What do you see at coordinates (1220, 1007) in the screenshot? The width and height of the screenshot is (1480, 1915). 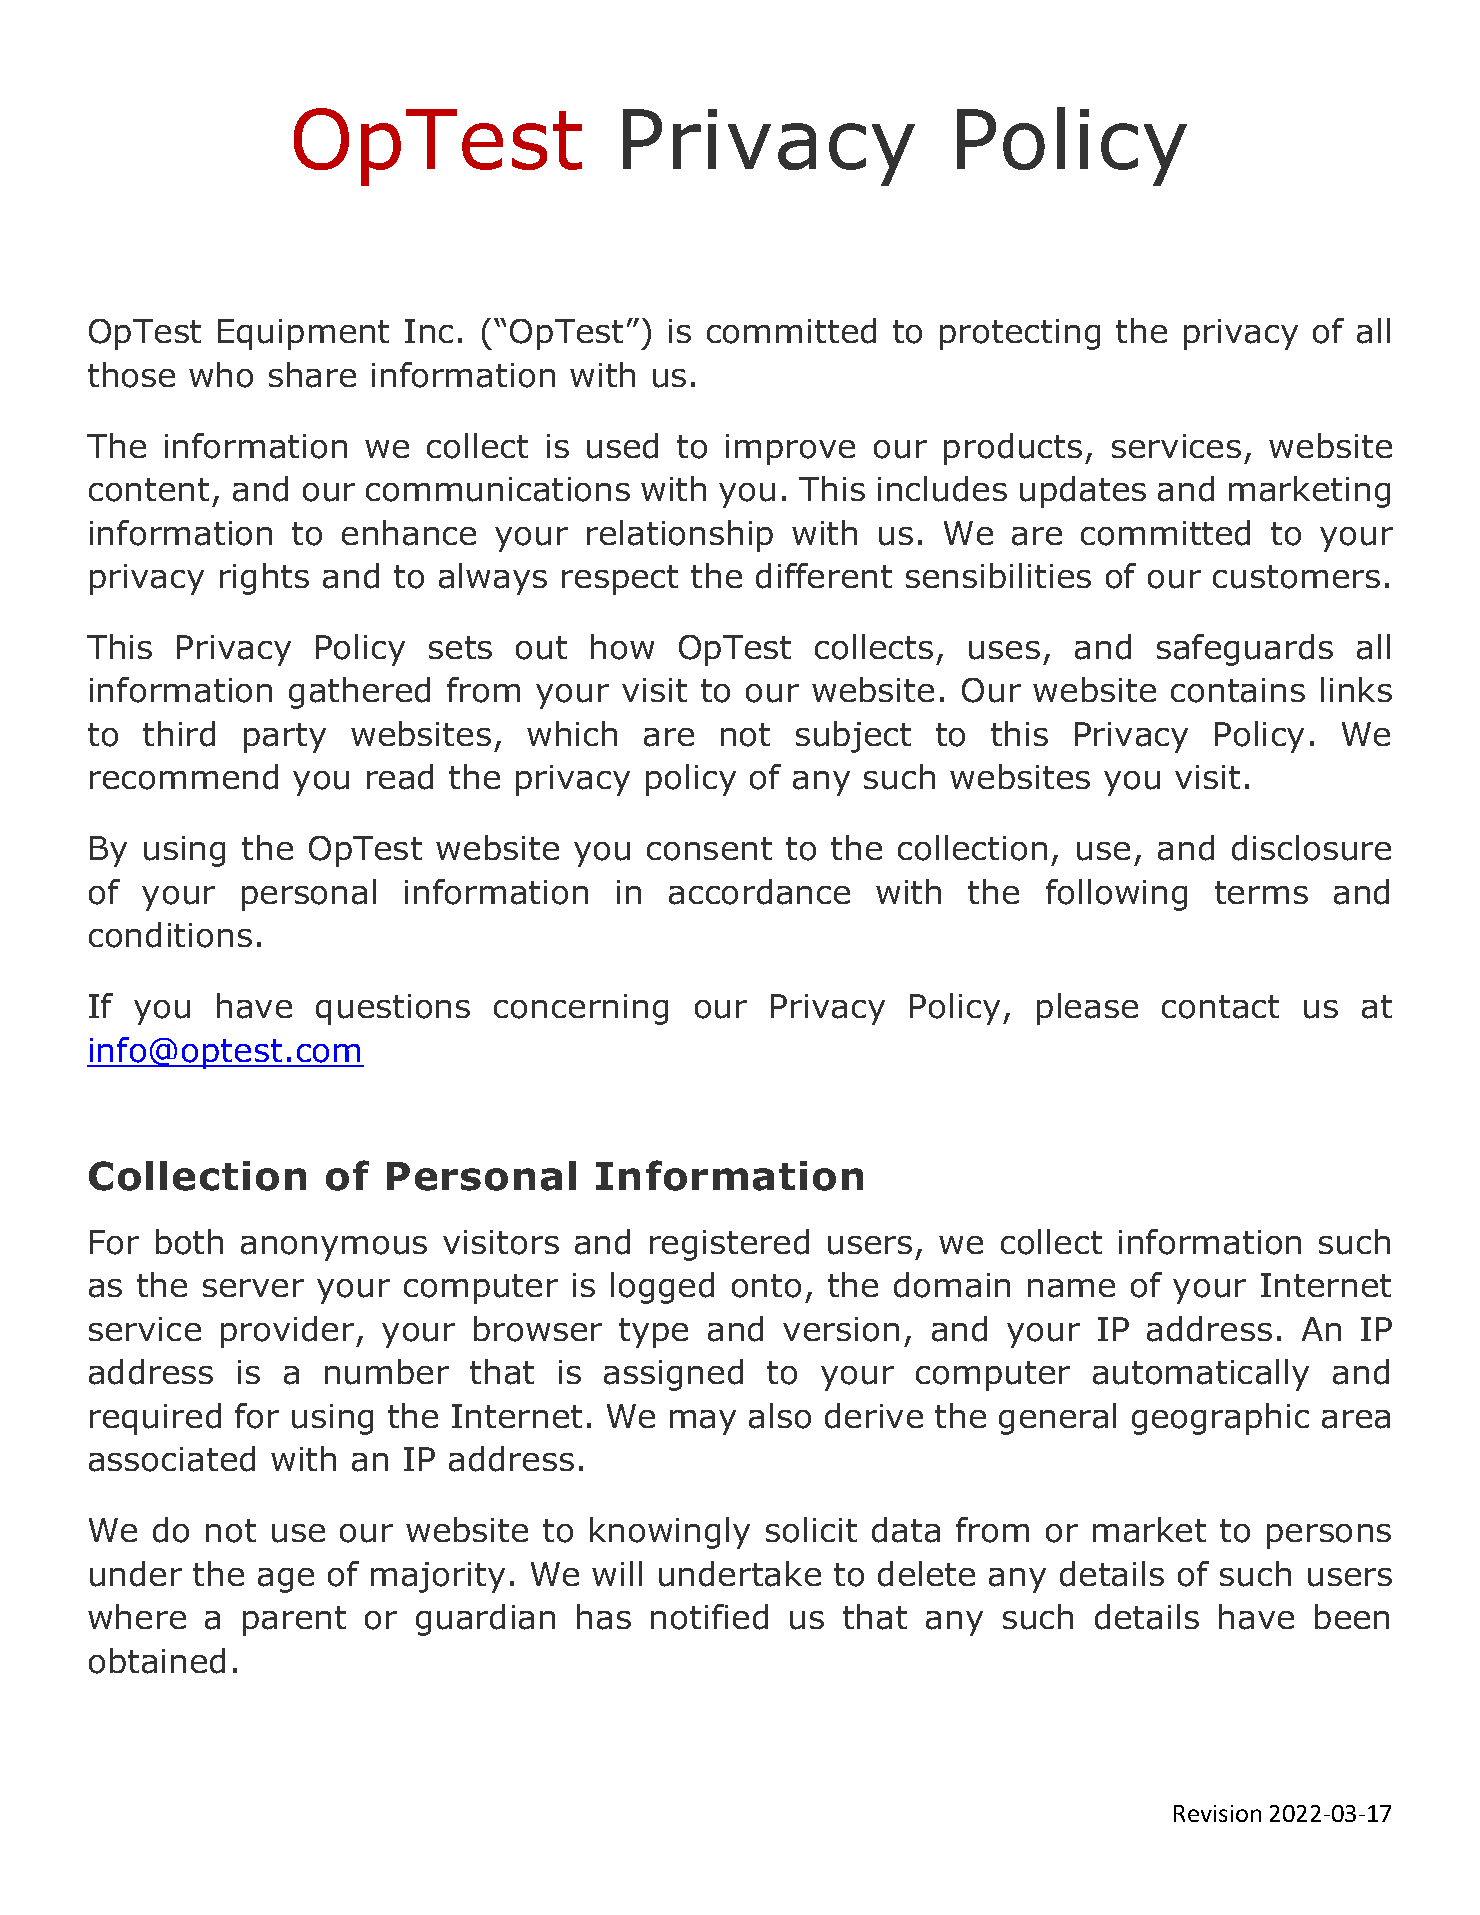 I see `contact` at bounding box center [1220, 1007].
